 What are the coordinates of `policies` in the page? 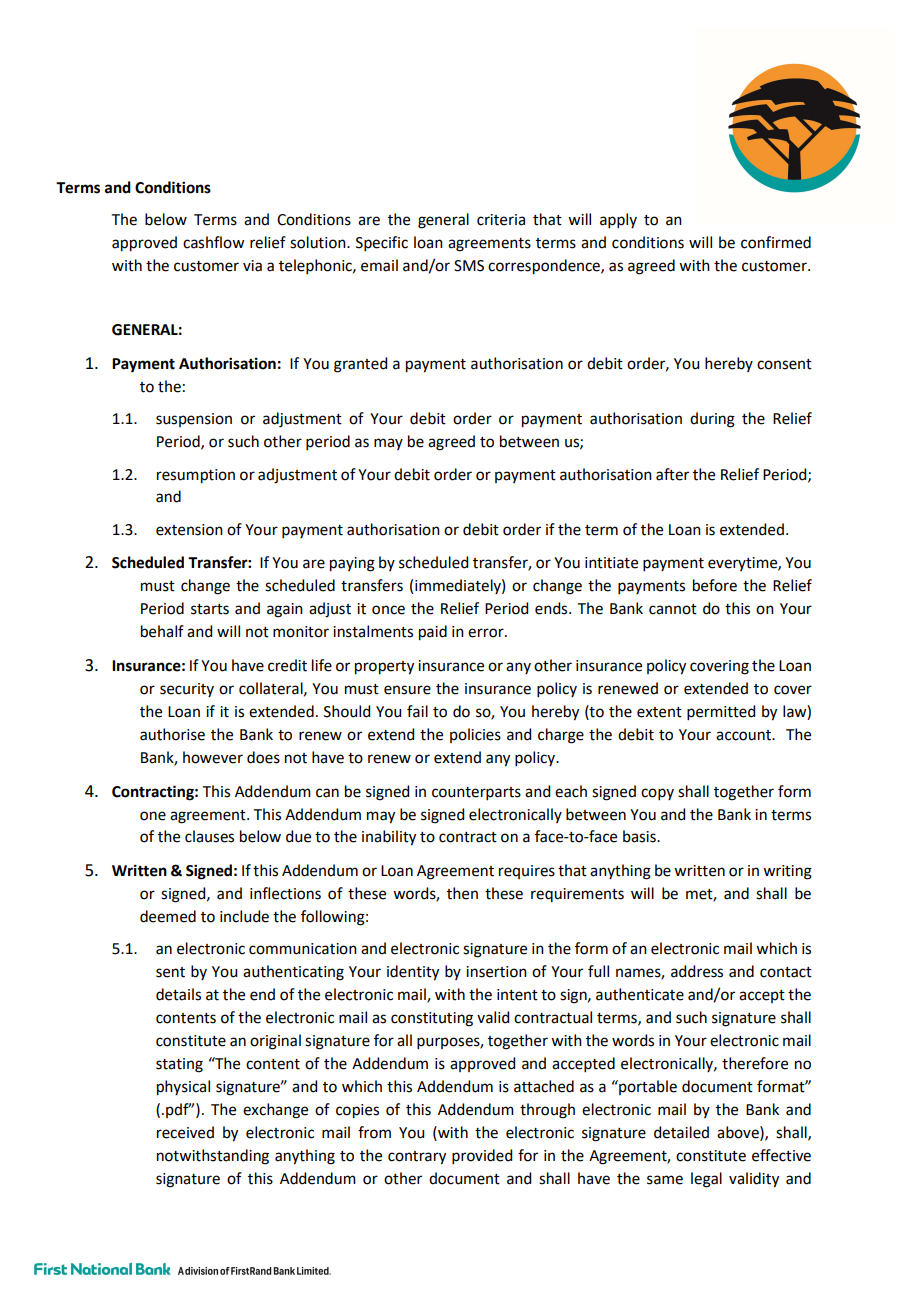 It's located at (475, 735).
